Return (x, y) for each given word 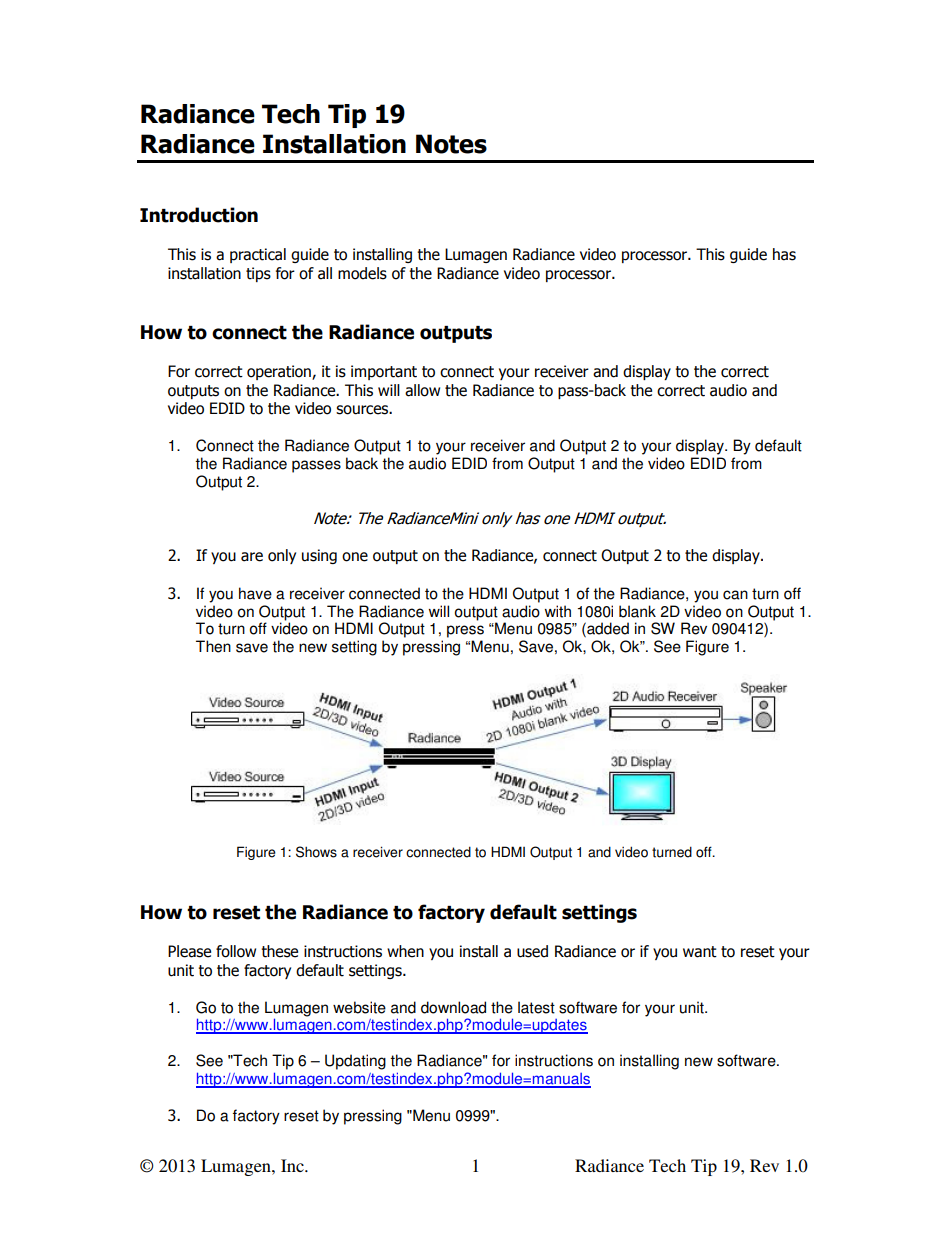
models (362, 273)
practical (258, 255)
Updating (355, 1062)
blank (637, 611)
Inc (293, 1165)
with (558, 611)
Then (213, 646)
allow (422, 390)
